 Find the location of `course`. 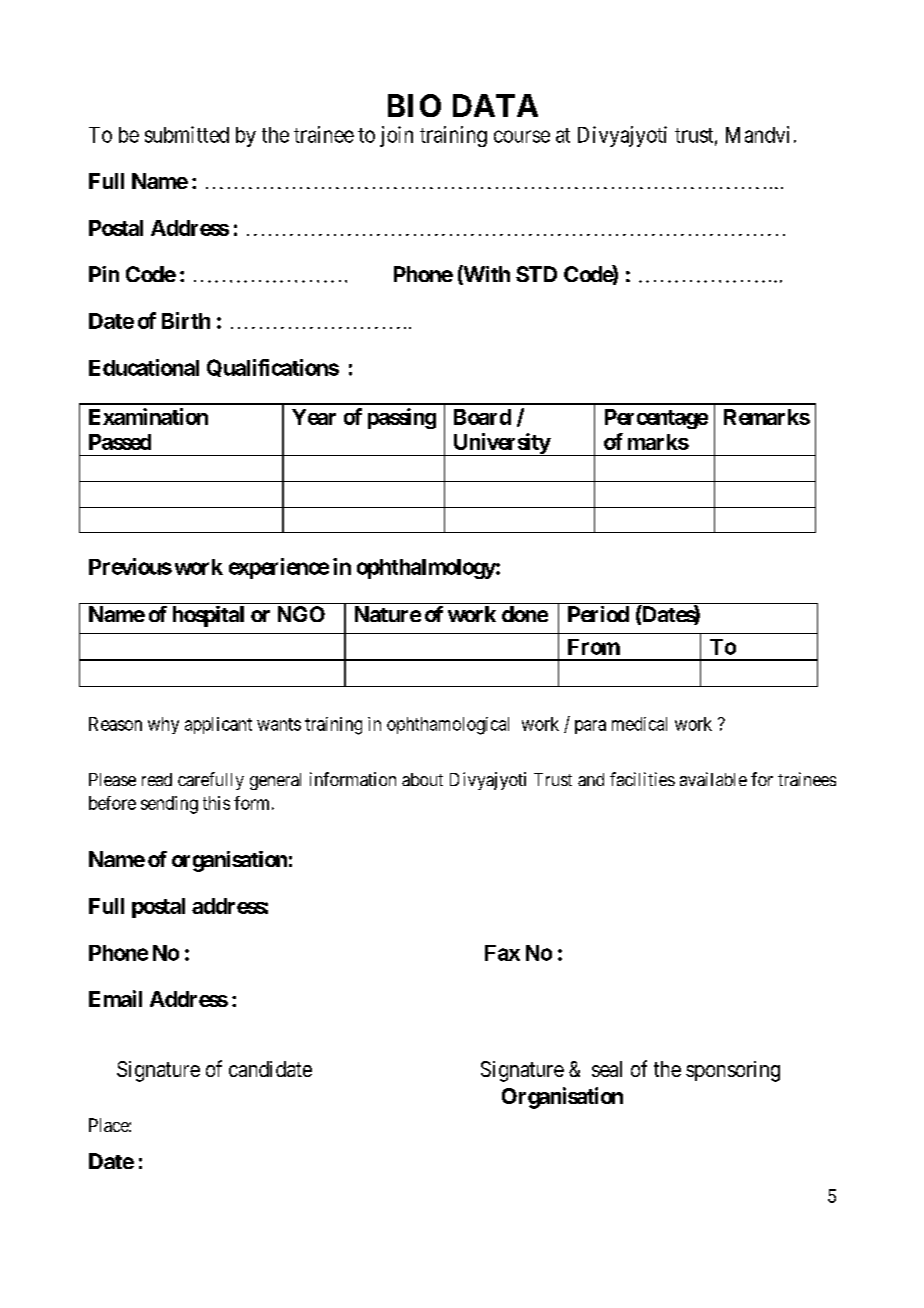

course is located at coordinates (522, 136).
